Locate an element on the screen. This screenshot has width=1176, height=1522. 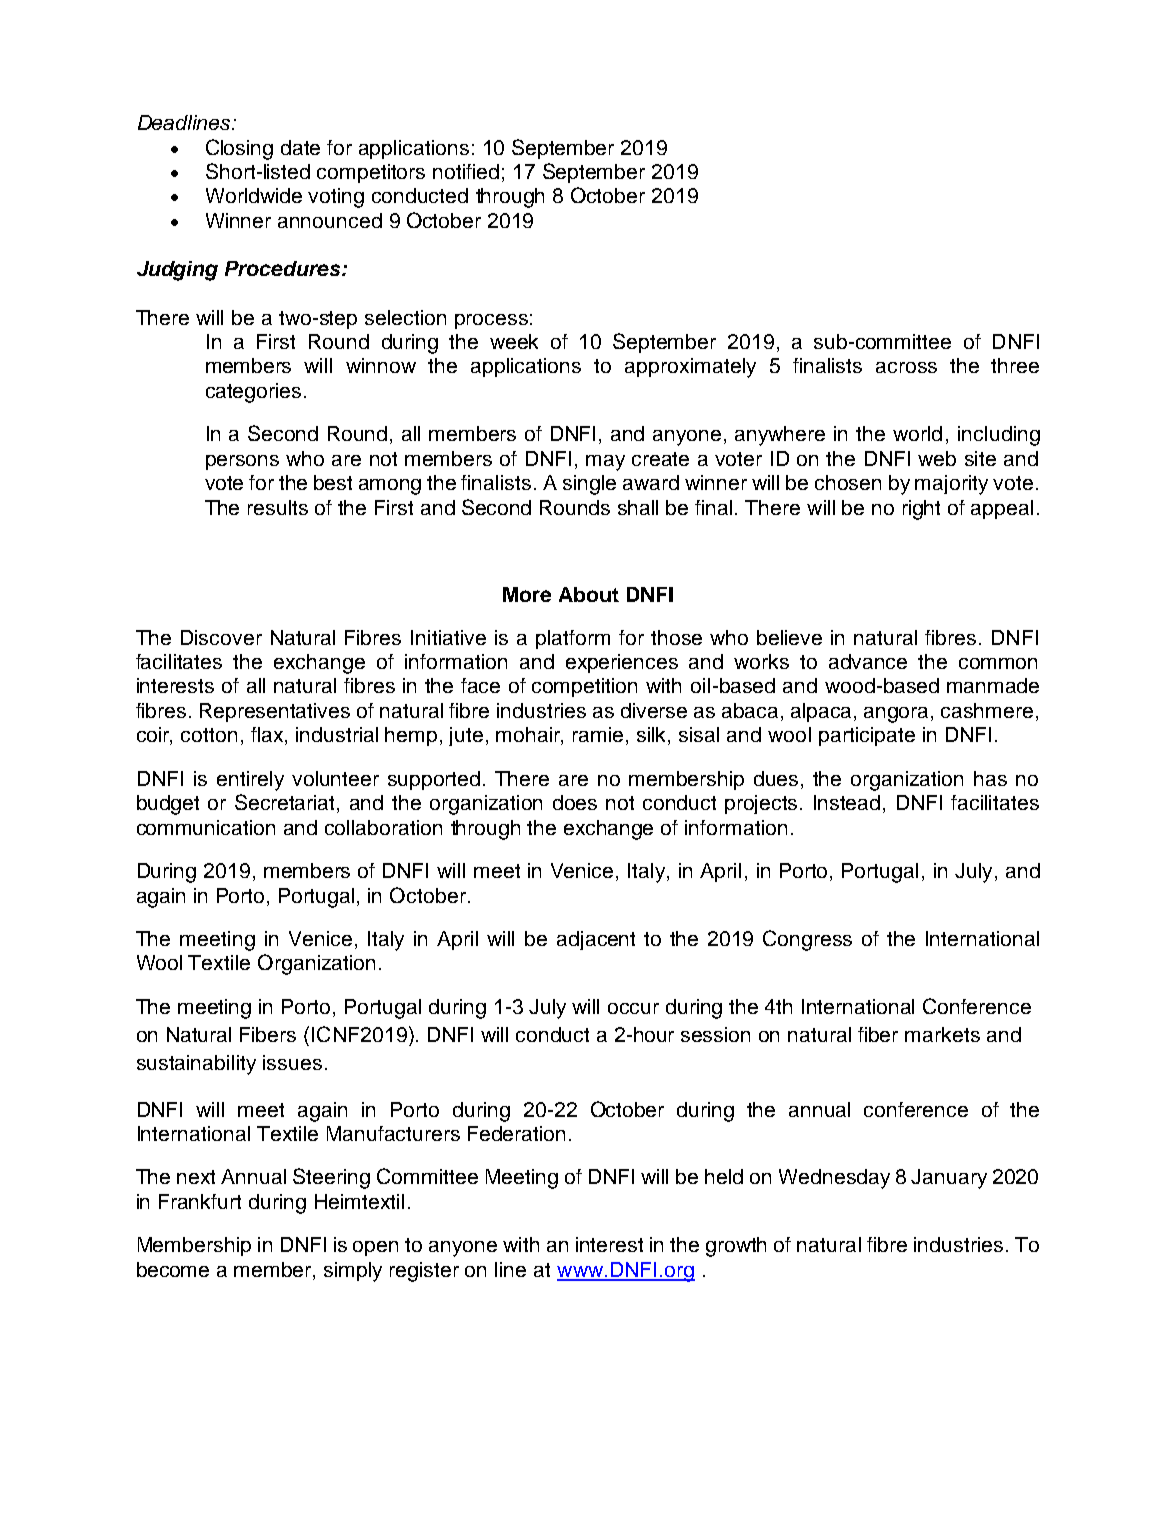
growth is located at coordinates (736, 1247).
